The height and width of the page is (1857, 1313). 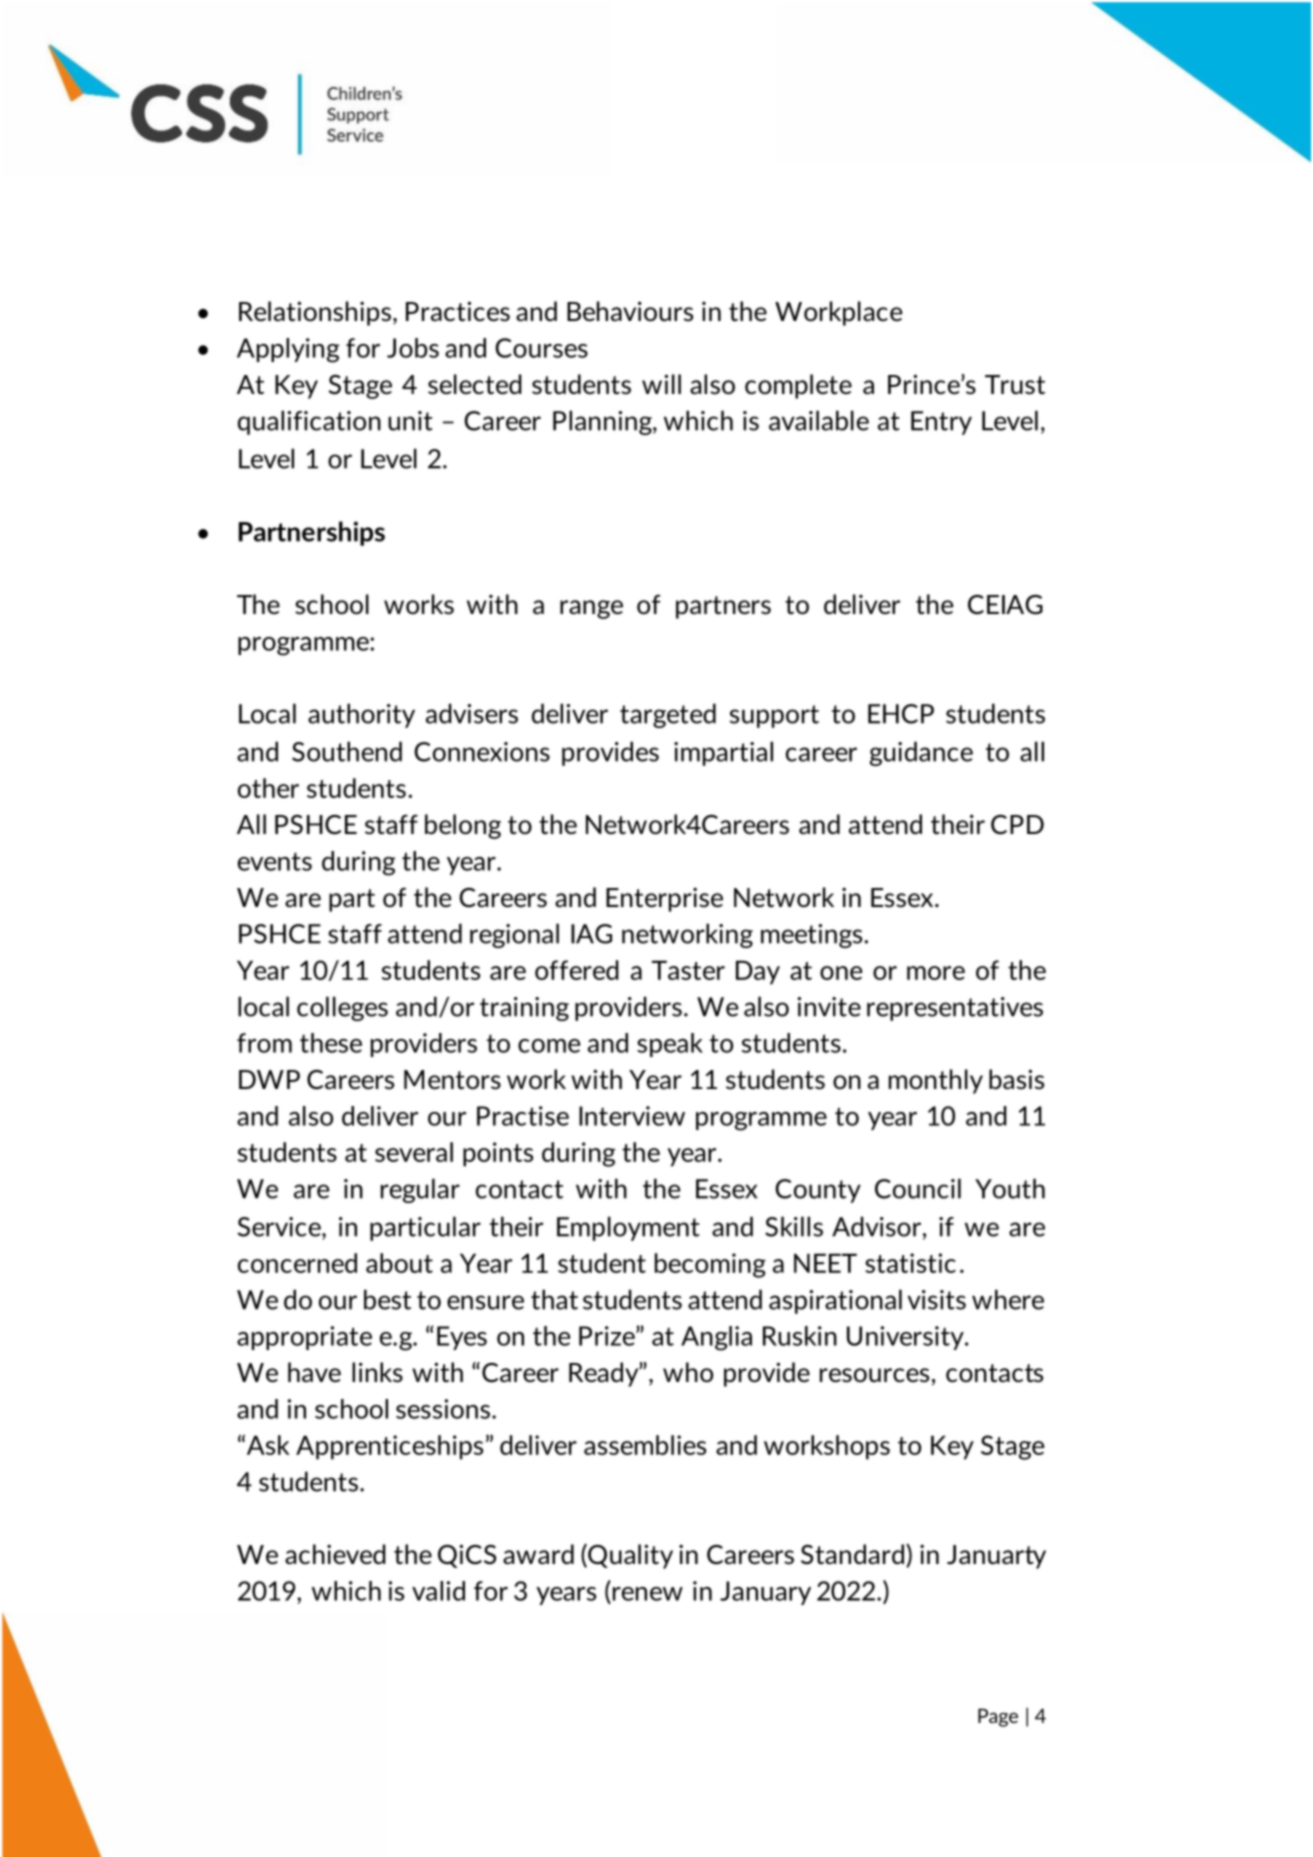 What do you see at coordinates (361, 715) in the page?
I see `authority` at bounding box center [361, 715].
